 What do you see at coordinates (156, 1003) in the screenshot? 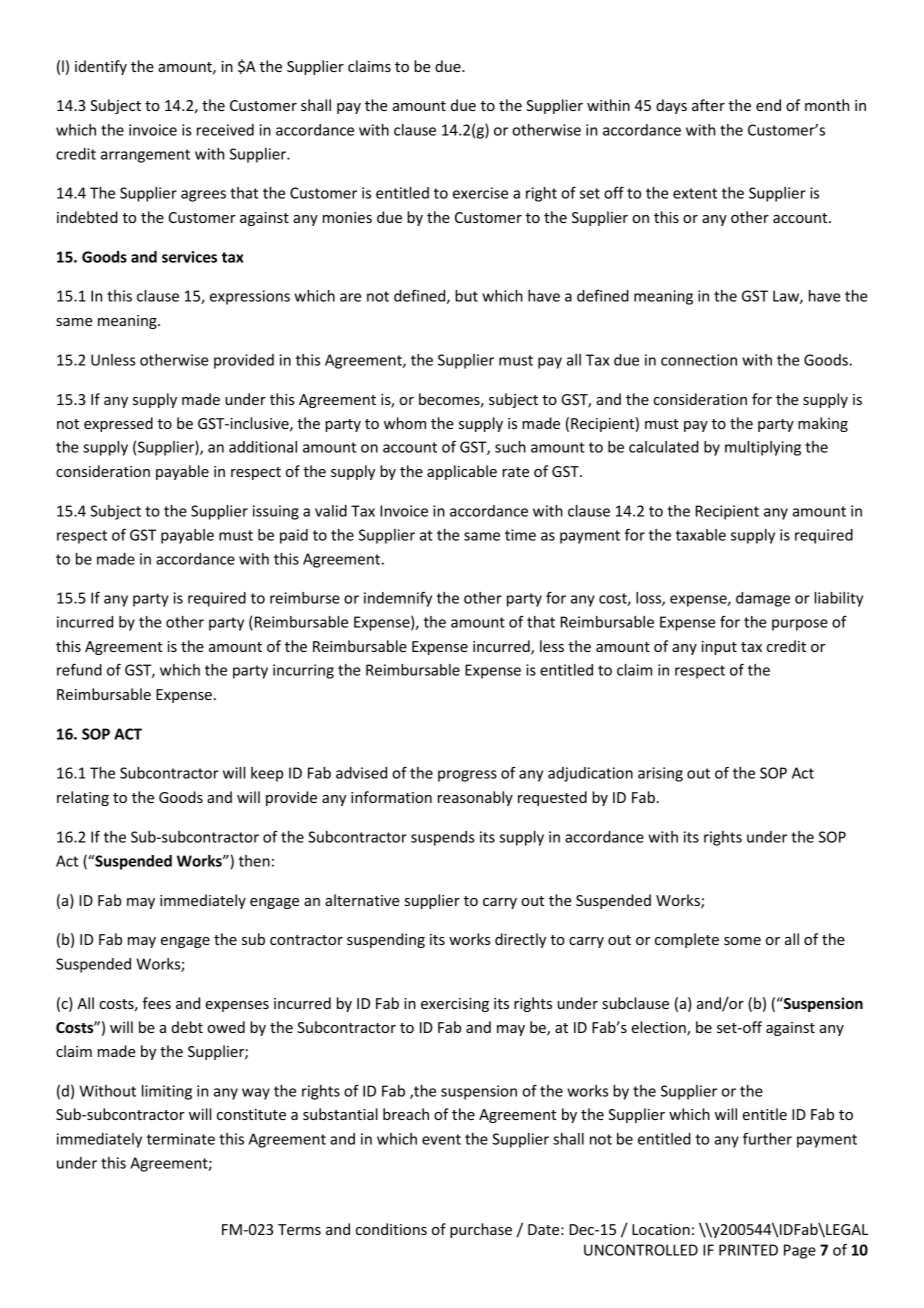
I see `fees` at bounding box center [156, 1003].
